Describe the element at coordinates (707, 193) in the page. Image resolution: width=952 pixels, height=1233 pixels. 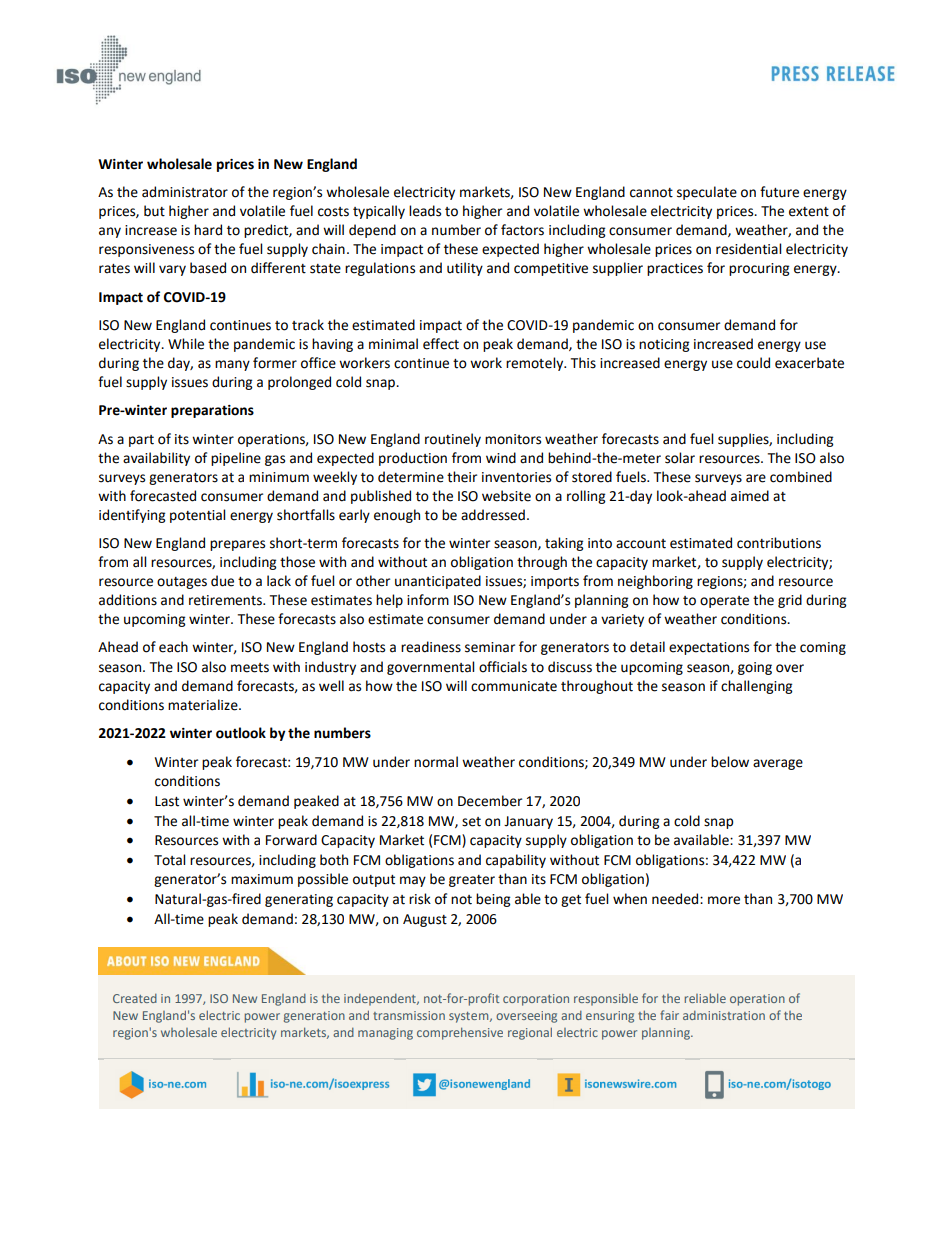
I see `speculate` at that location.
